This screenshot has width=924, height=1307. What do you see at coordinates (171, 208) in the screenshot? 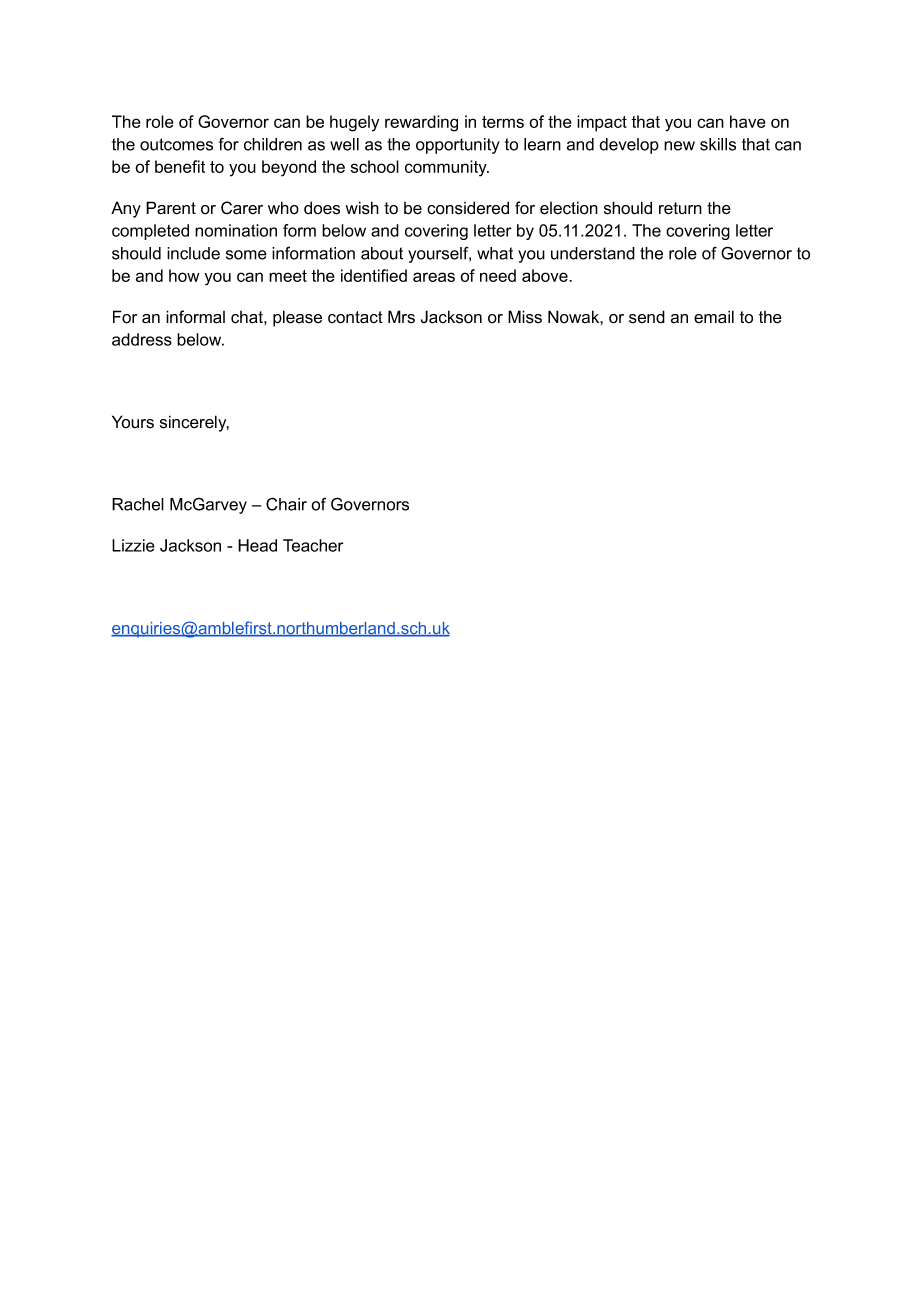
I see `Parent` at bounding box center [171, 208].
